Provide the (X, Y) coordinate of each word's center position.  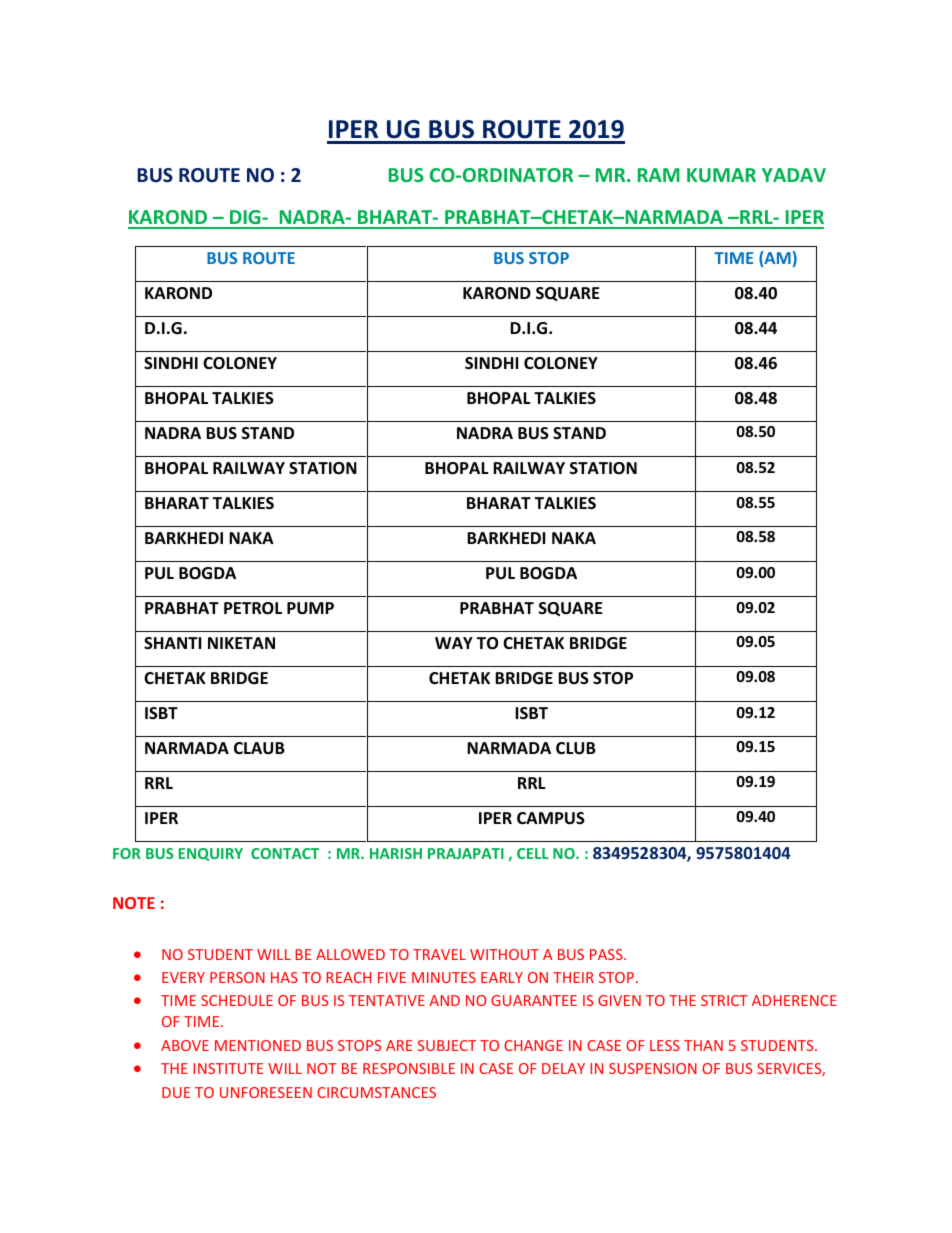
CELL (533, 853)
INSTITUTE (228, 1068)
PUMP (310, 608)
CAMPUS (551, 818)
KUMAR (721, 175)
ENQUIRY (210, 854)
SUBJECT (446, 1045)
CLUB (576, 748)
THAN (703, 1045)
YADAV (794, 175)
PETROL (253, 608)
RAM (659, 175)
